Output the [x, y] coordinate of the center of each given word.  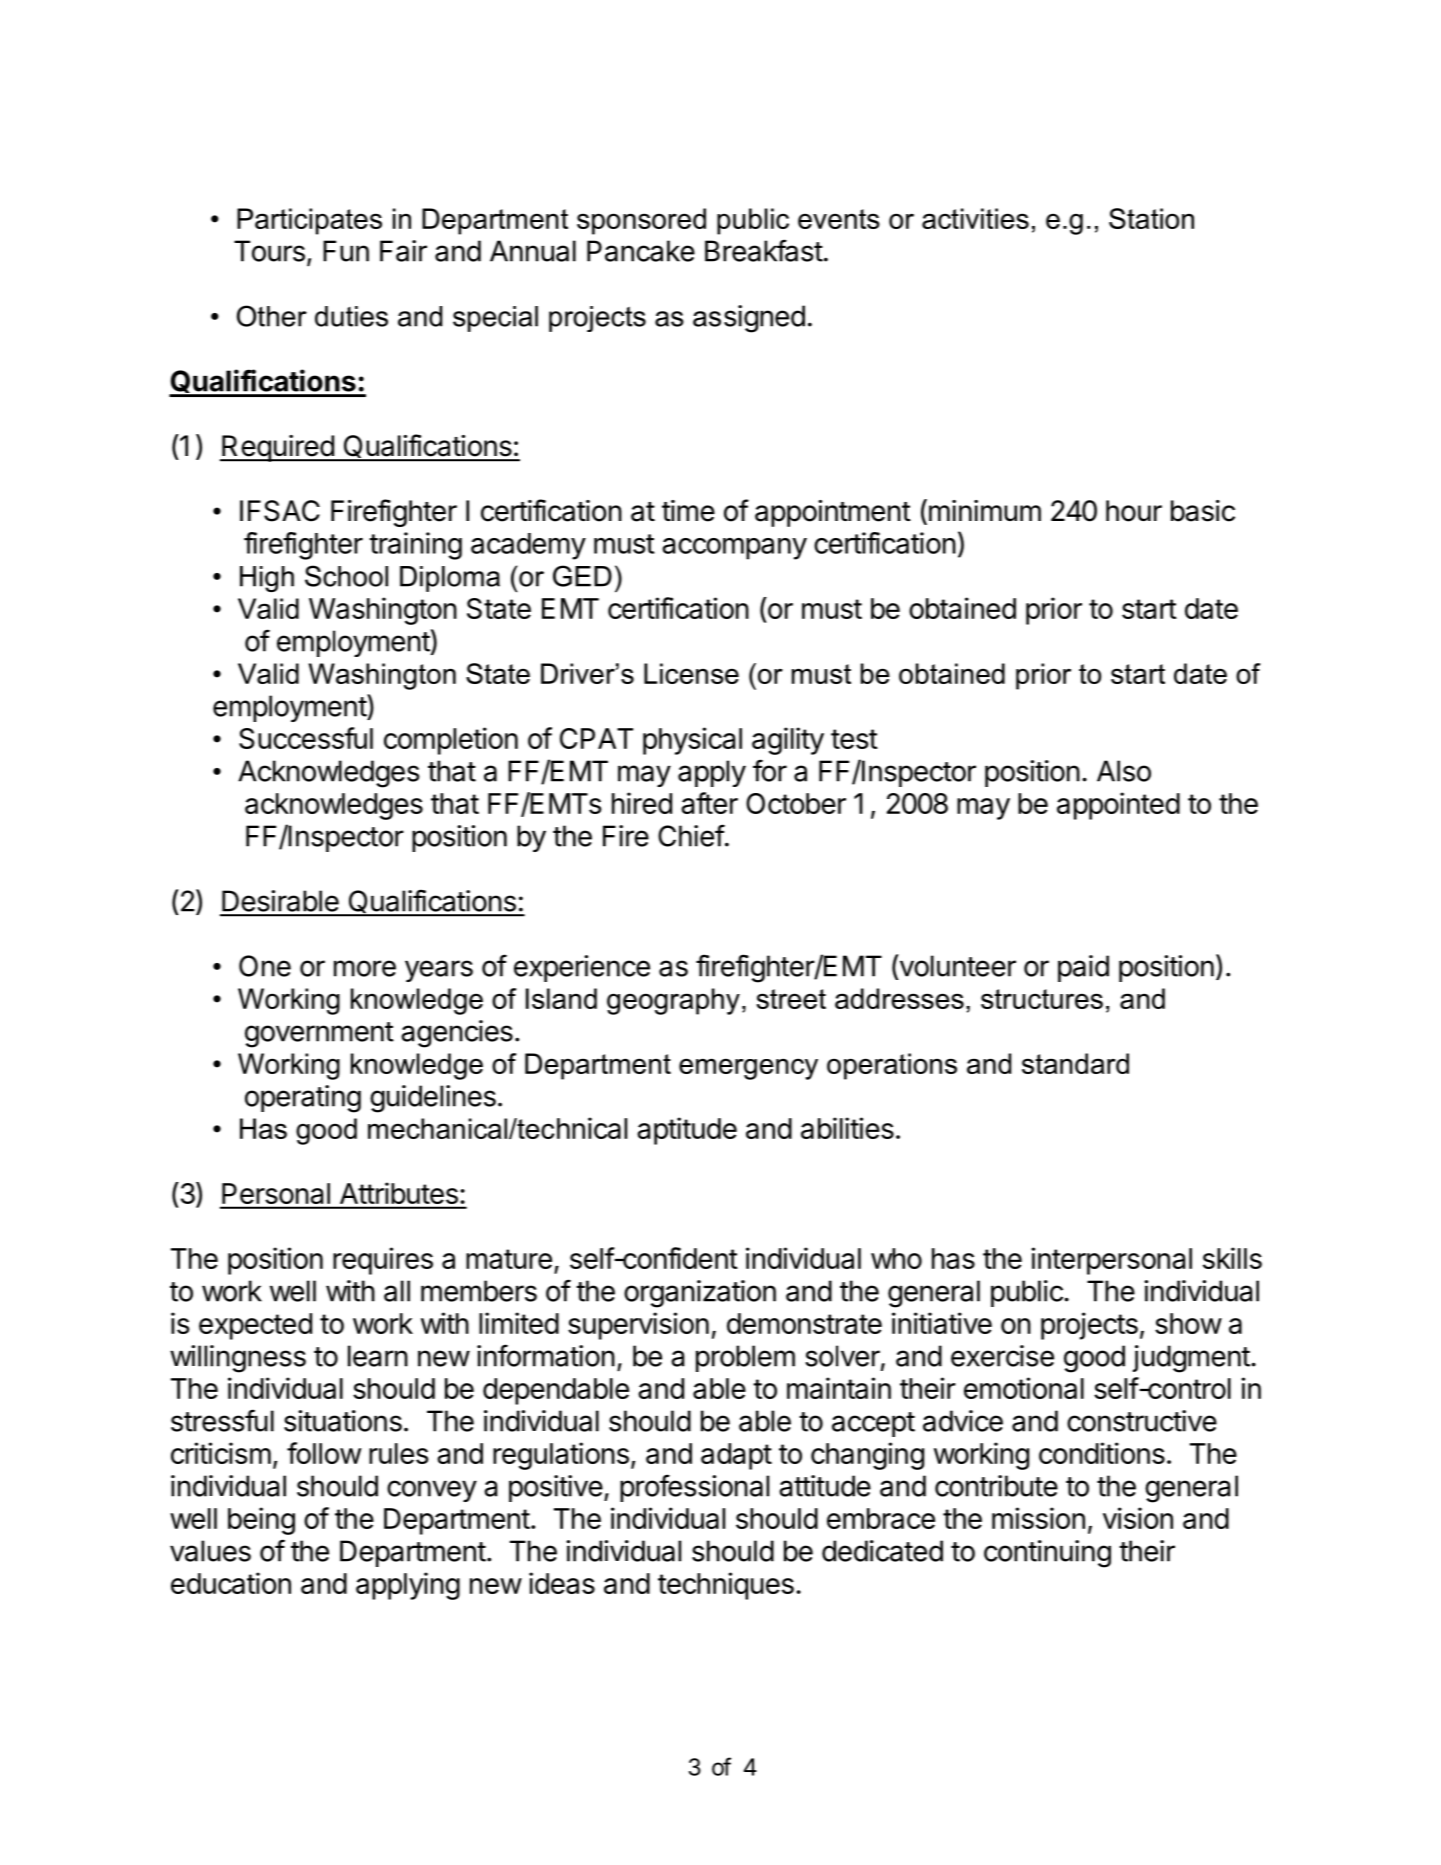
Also [1124, 771]
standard [1075, 1063]
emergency [748, 1069]
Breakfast [764, 250]
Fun [346, 251]
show [1188, 1323]
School [346, 576]
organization [700, 1294]
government [319, 1035]
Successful [306, 738]
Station [1151, 218]
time [688, 511]
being [261, 1521]
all [397, 1291]
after [709, 803]
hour [1134, 511]
